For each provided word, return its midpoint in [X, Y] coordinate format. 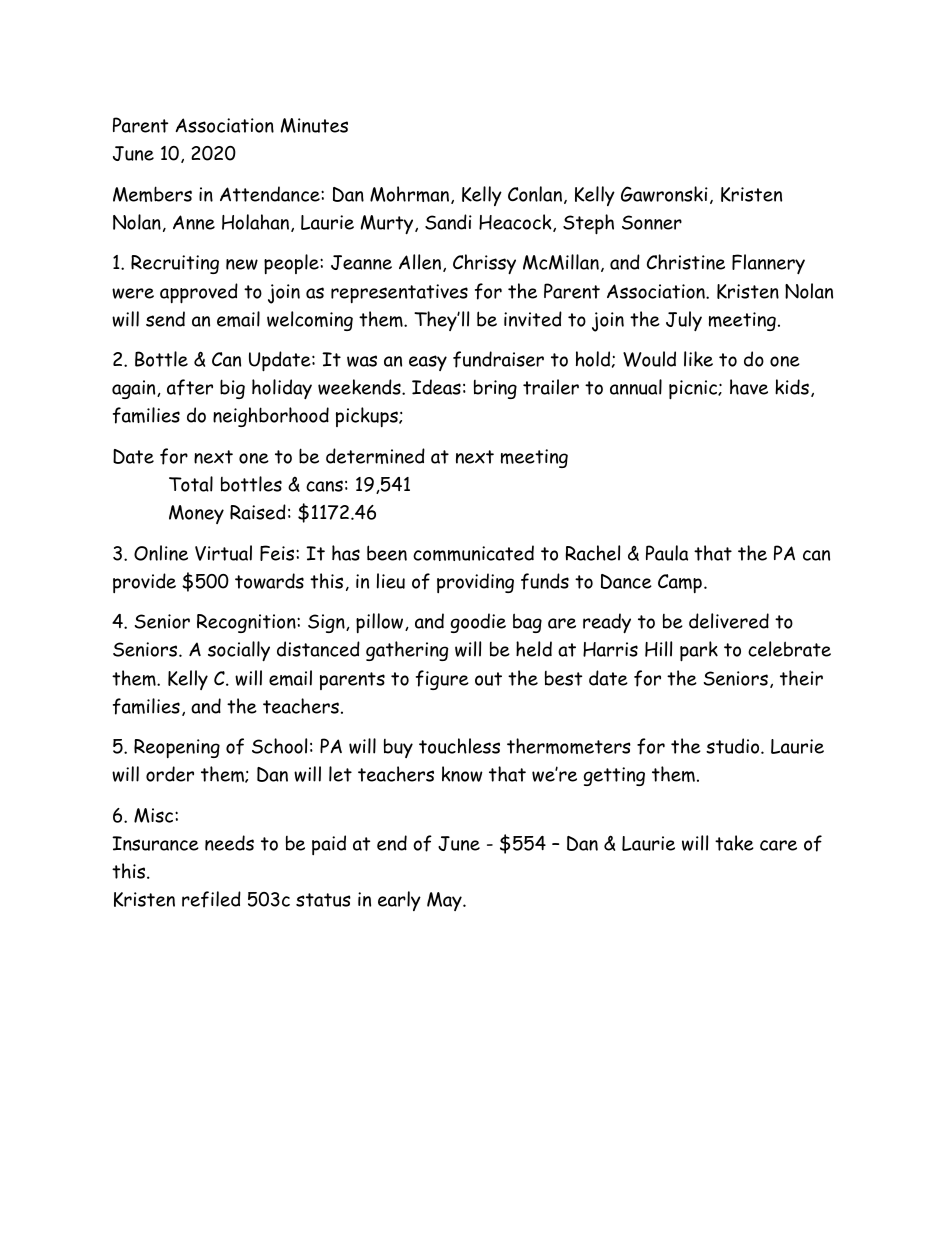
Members [152, 194]
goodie [478, 623]
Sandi [448, 222]
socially [239, 651]
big [232, 389]
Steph [588, 224]
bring [495, 389]
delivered [729, 621]
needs [229, 843]
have [749, 387]
